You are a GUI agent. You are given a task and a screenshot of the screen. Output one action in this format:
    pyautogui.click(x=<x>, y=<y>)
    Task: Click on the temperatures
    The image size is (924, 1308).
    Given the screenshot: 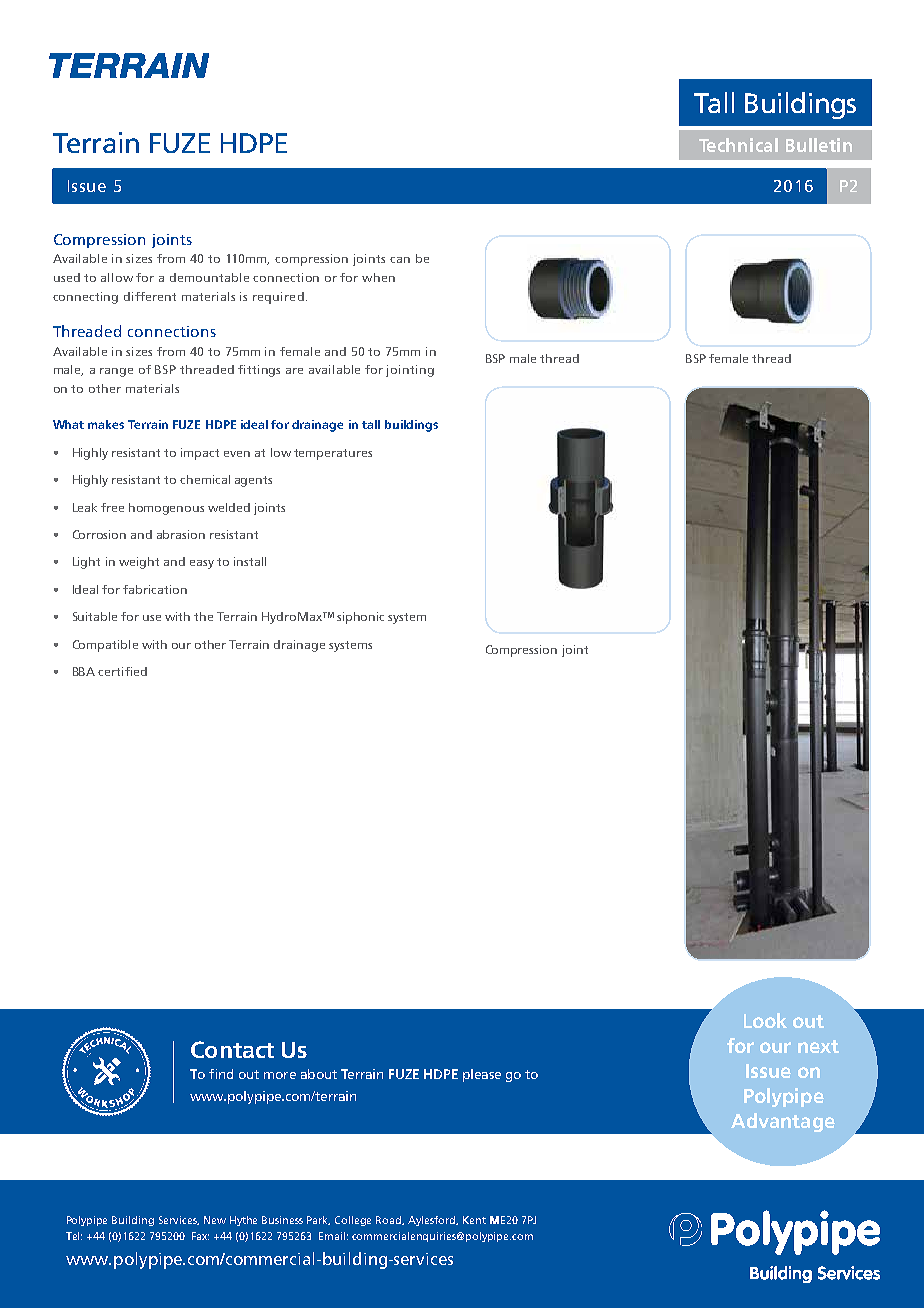 What is the action you would take?
    pyautogui.click(x=333, y=454)
